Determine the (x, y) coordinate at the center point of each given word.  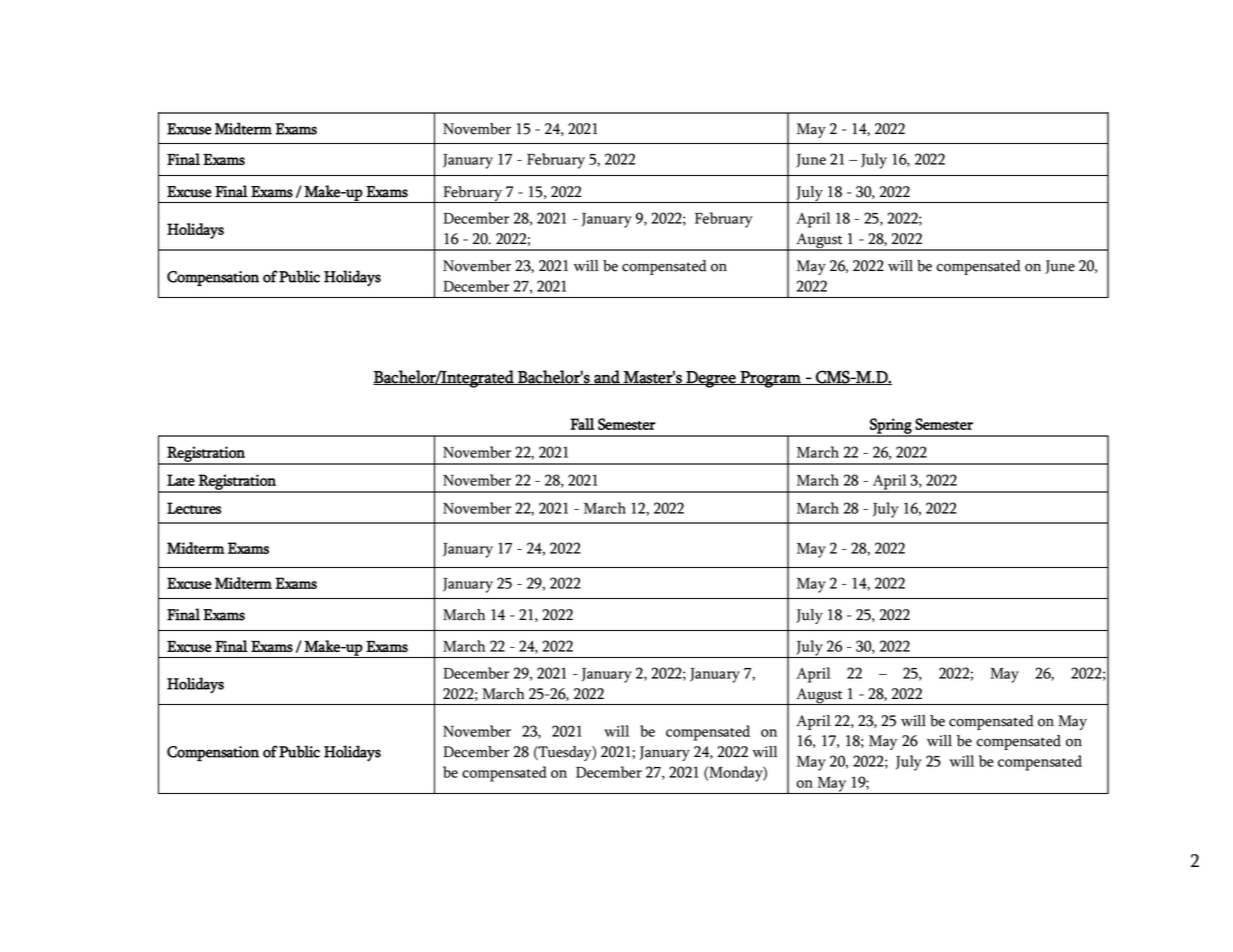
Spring (891, 427)
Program (770, 379)
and (607, 377)
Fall (582, 424)
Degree (711, 379)
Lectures (194, 508)
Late (181, 480)
